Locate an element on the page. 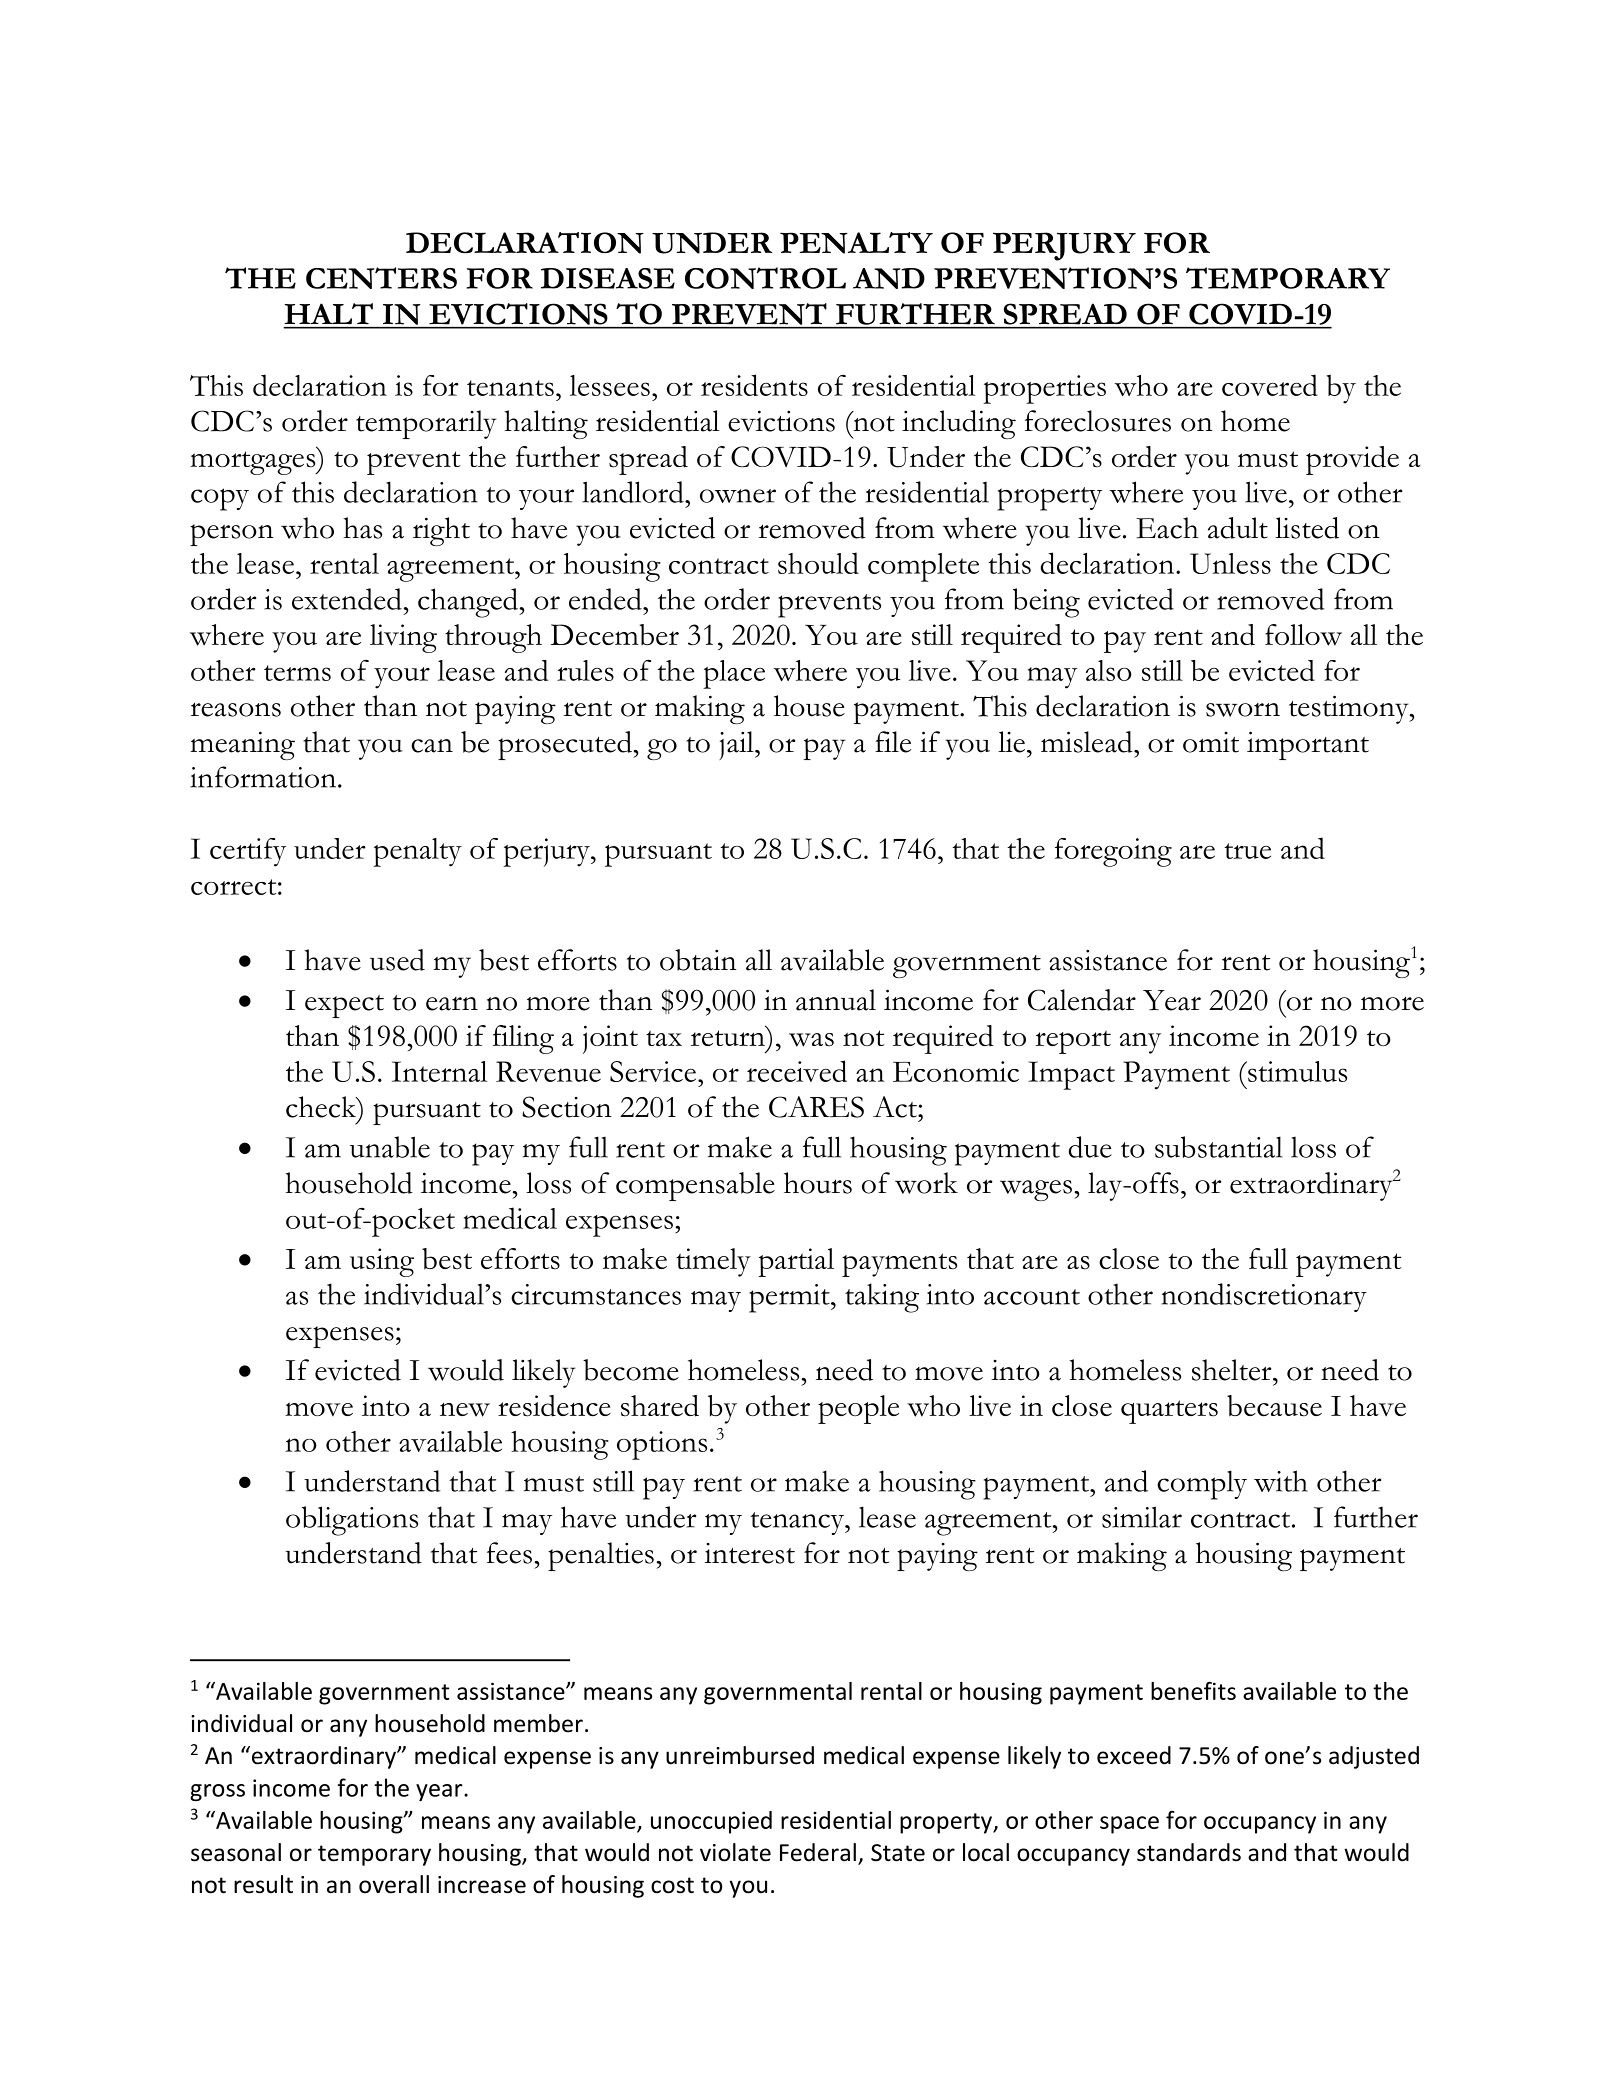  CONTROL is located at coordinates (765, 278).
